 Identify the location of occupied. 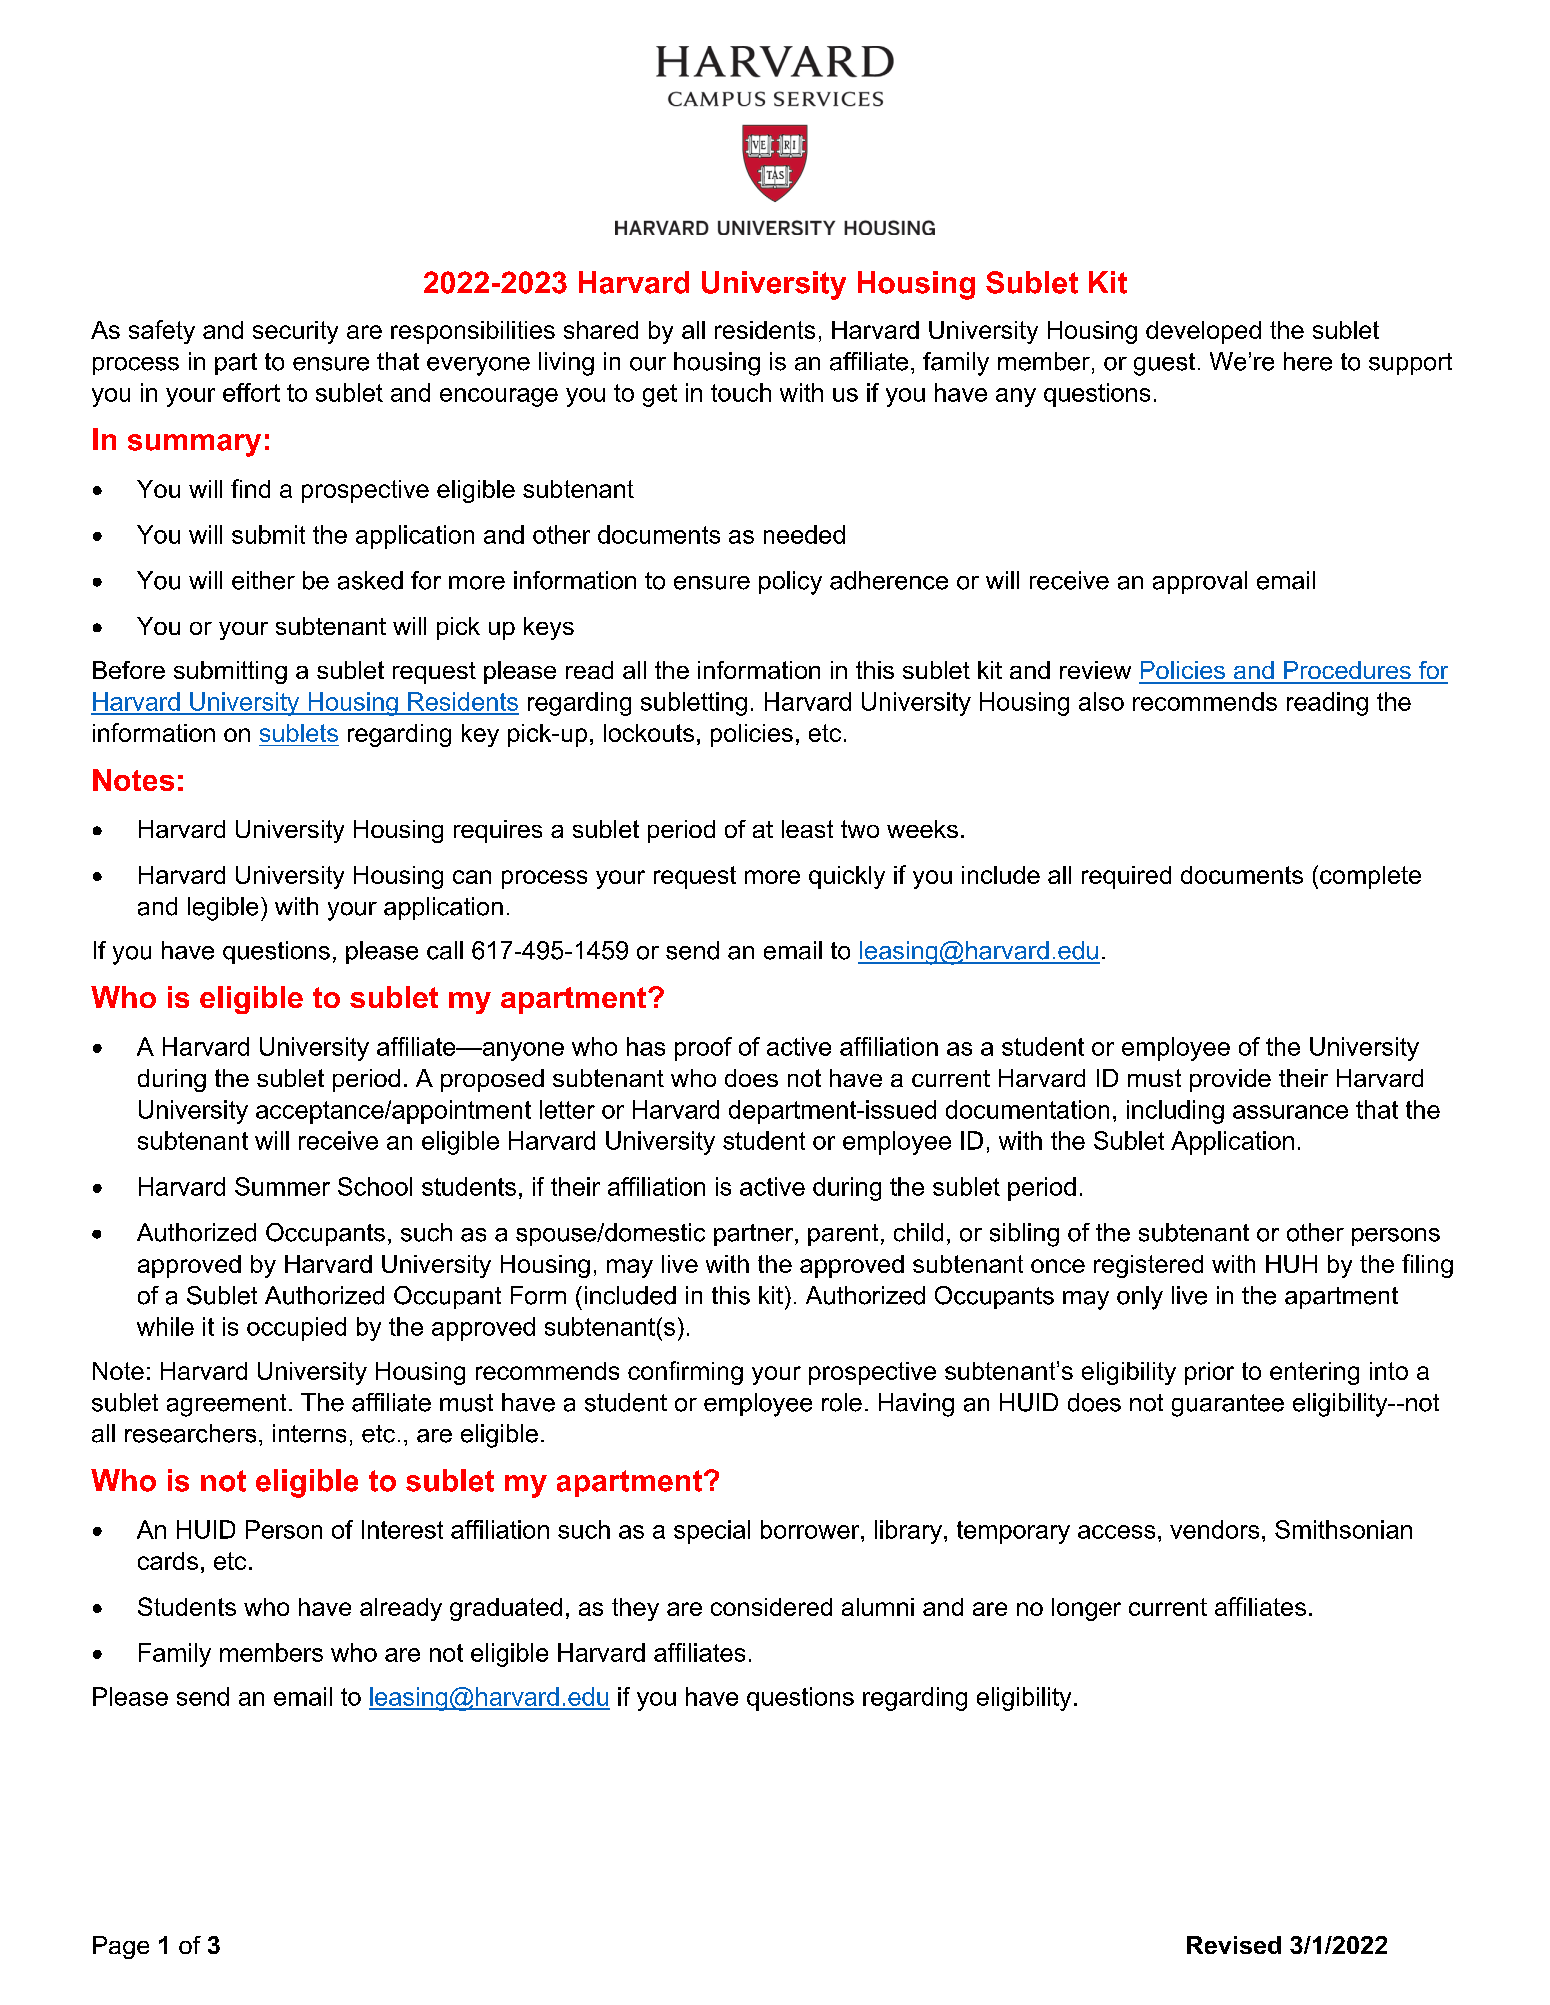
(296, 1329).
